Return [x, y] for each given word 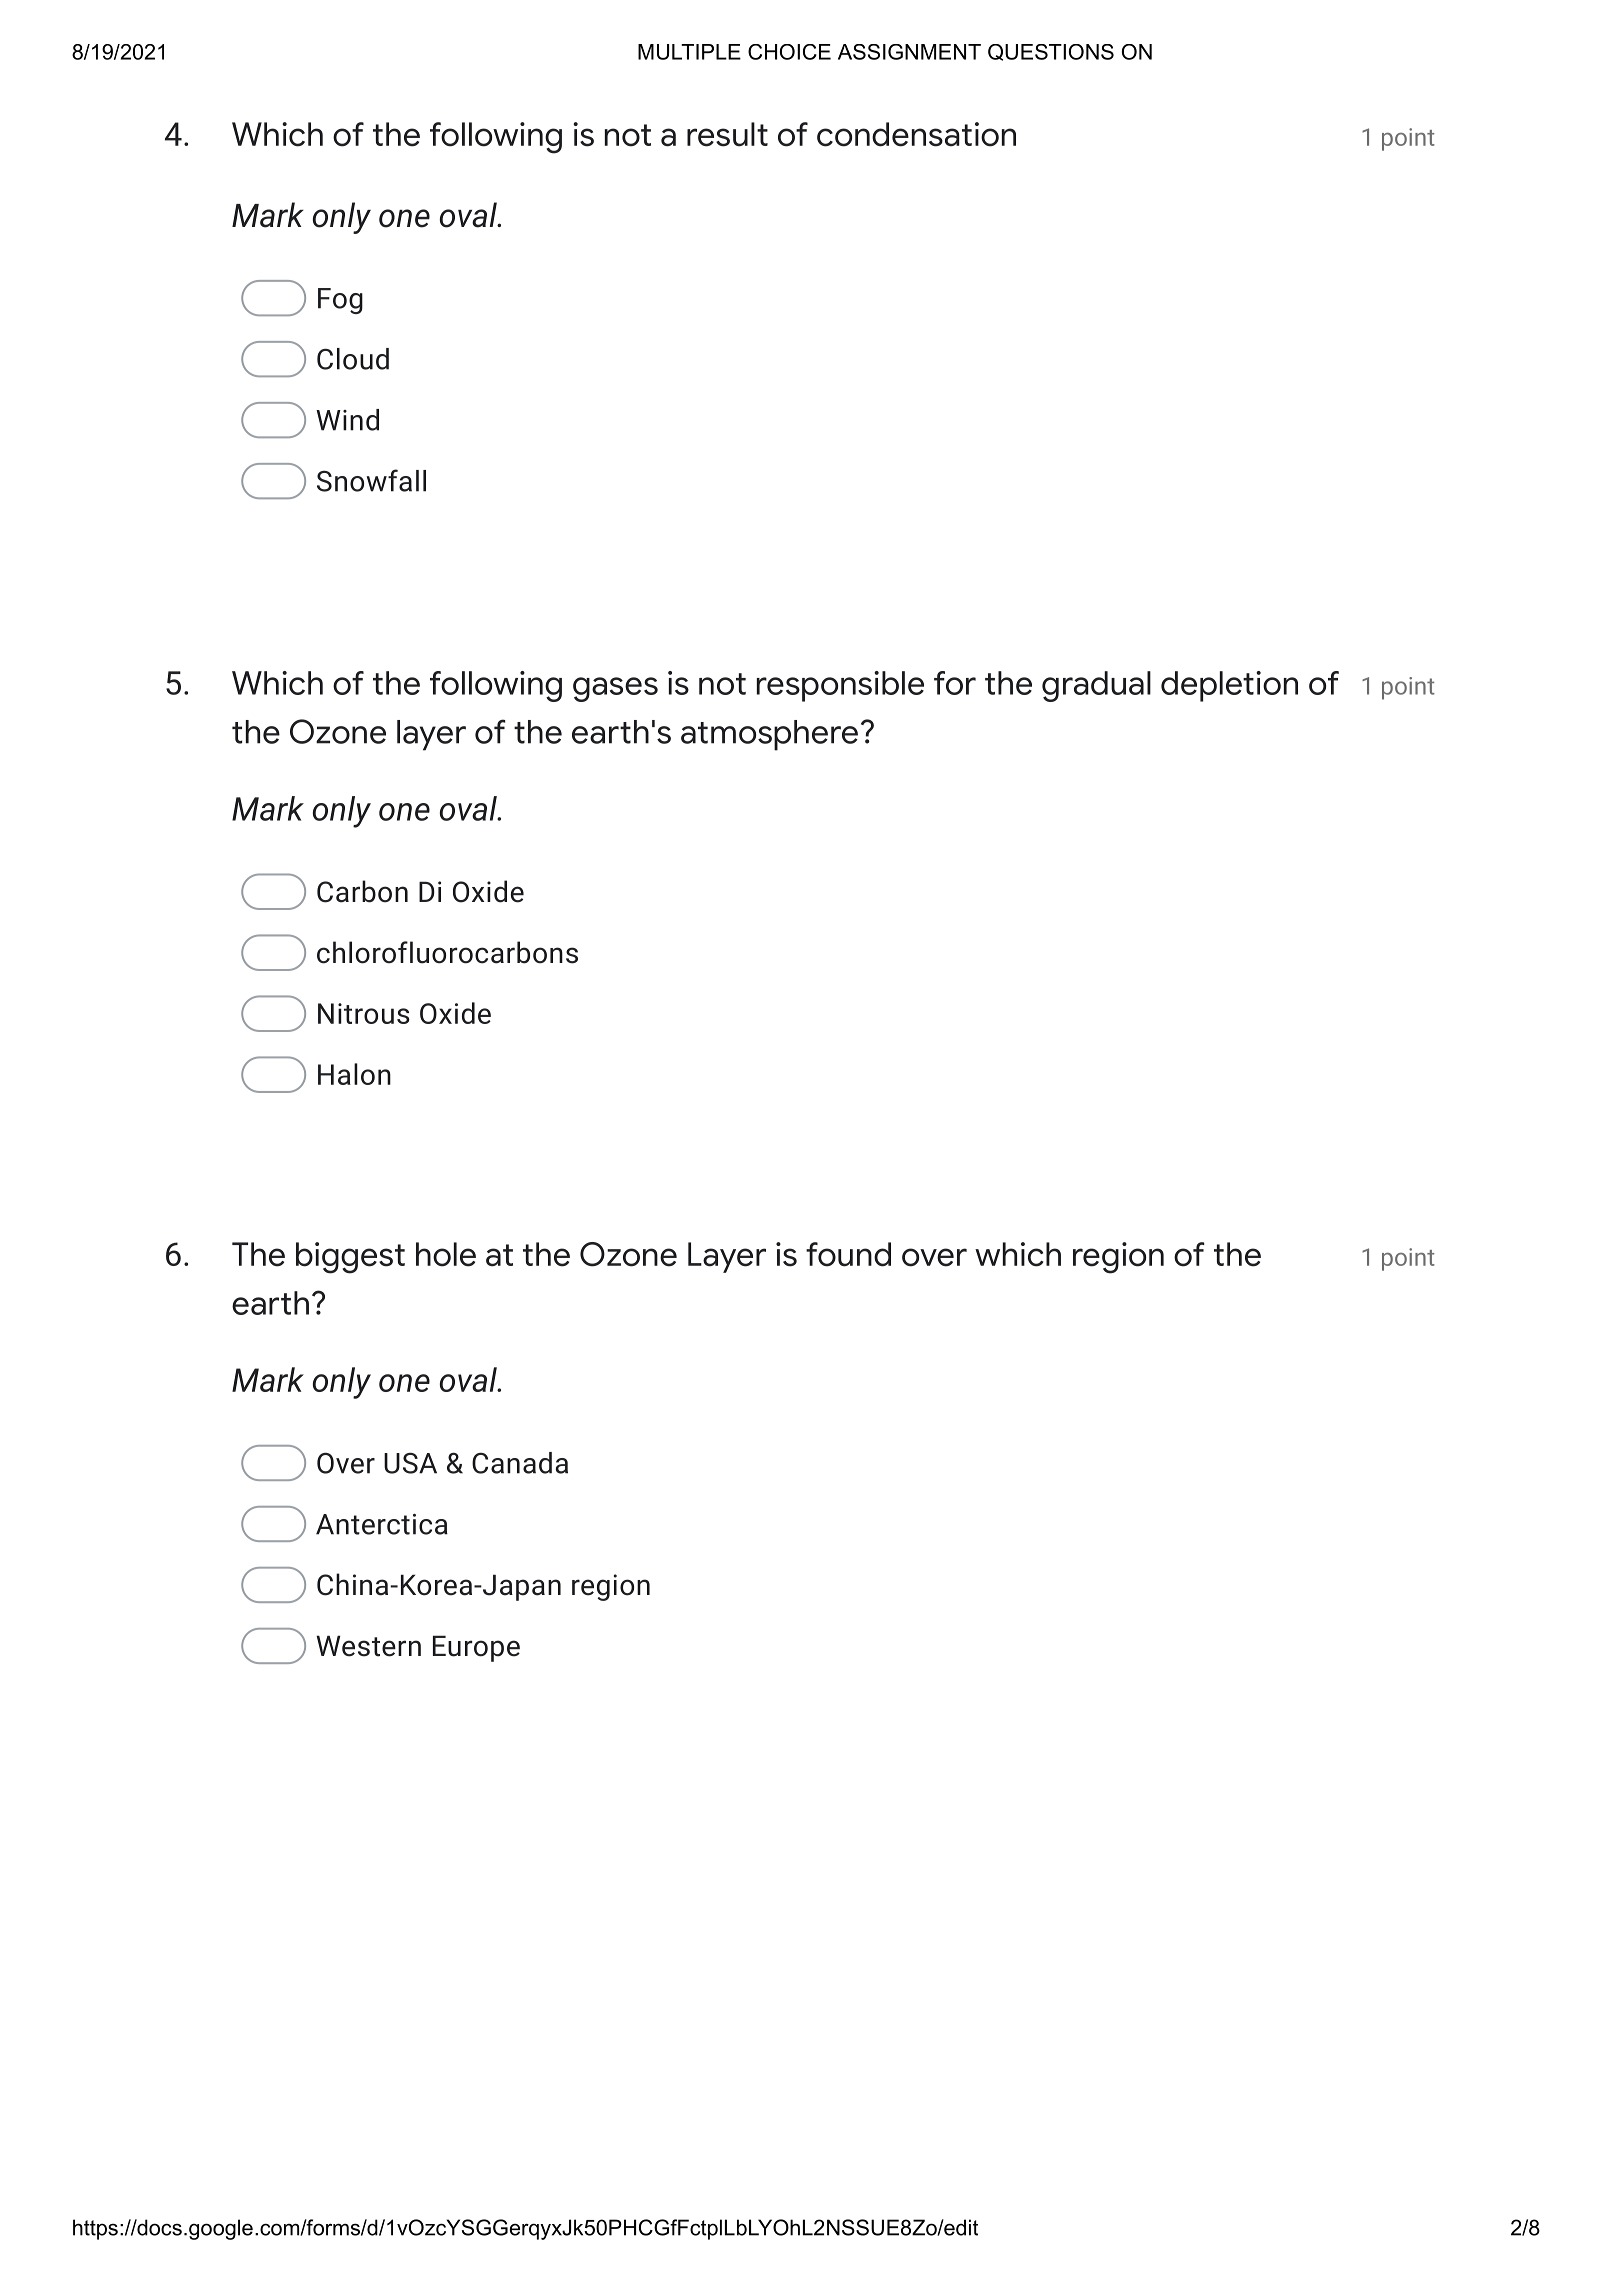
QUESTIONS [1051, 52]
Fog [340, 301]
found [848, 1254]
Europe [476, 1648]
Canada [520, 1463]
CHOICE [789, 52]
